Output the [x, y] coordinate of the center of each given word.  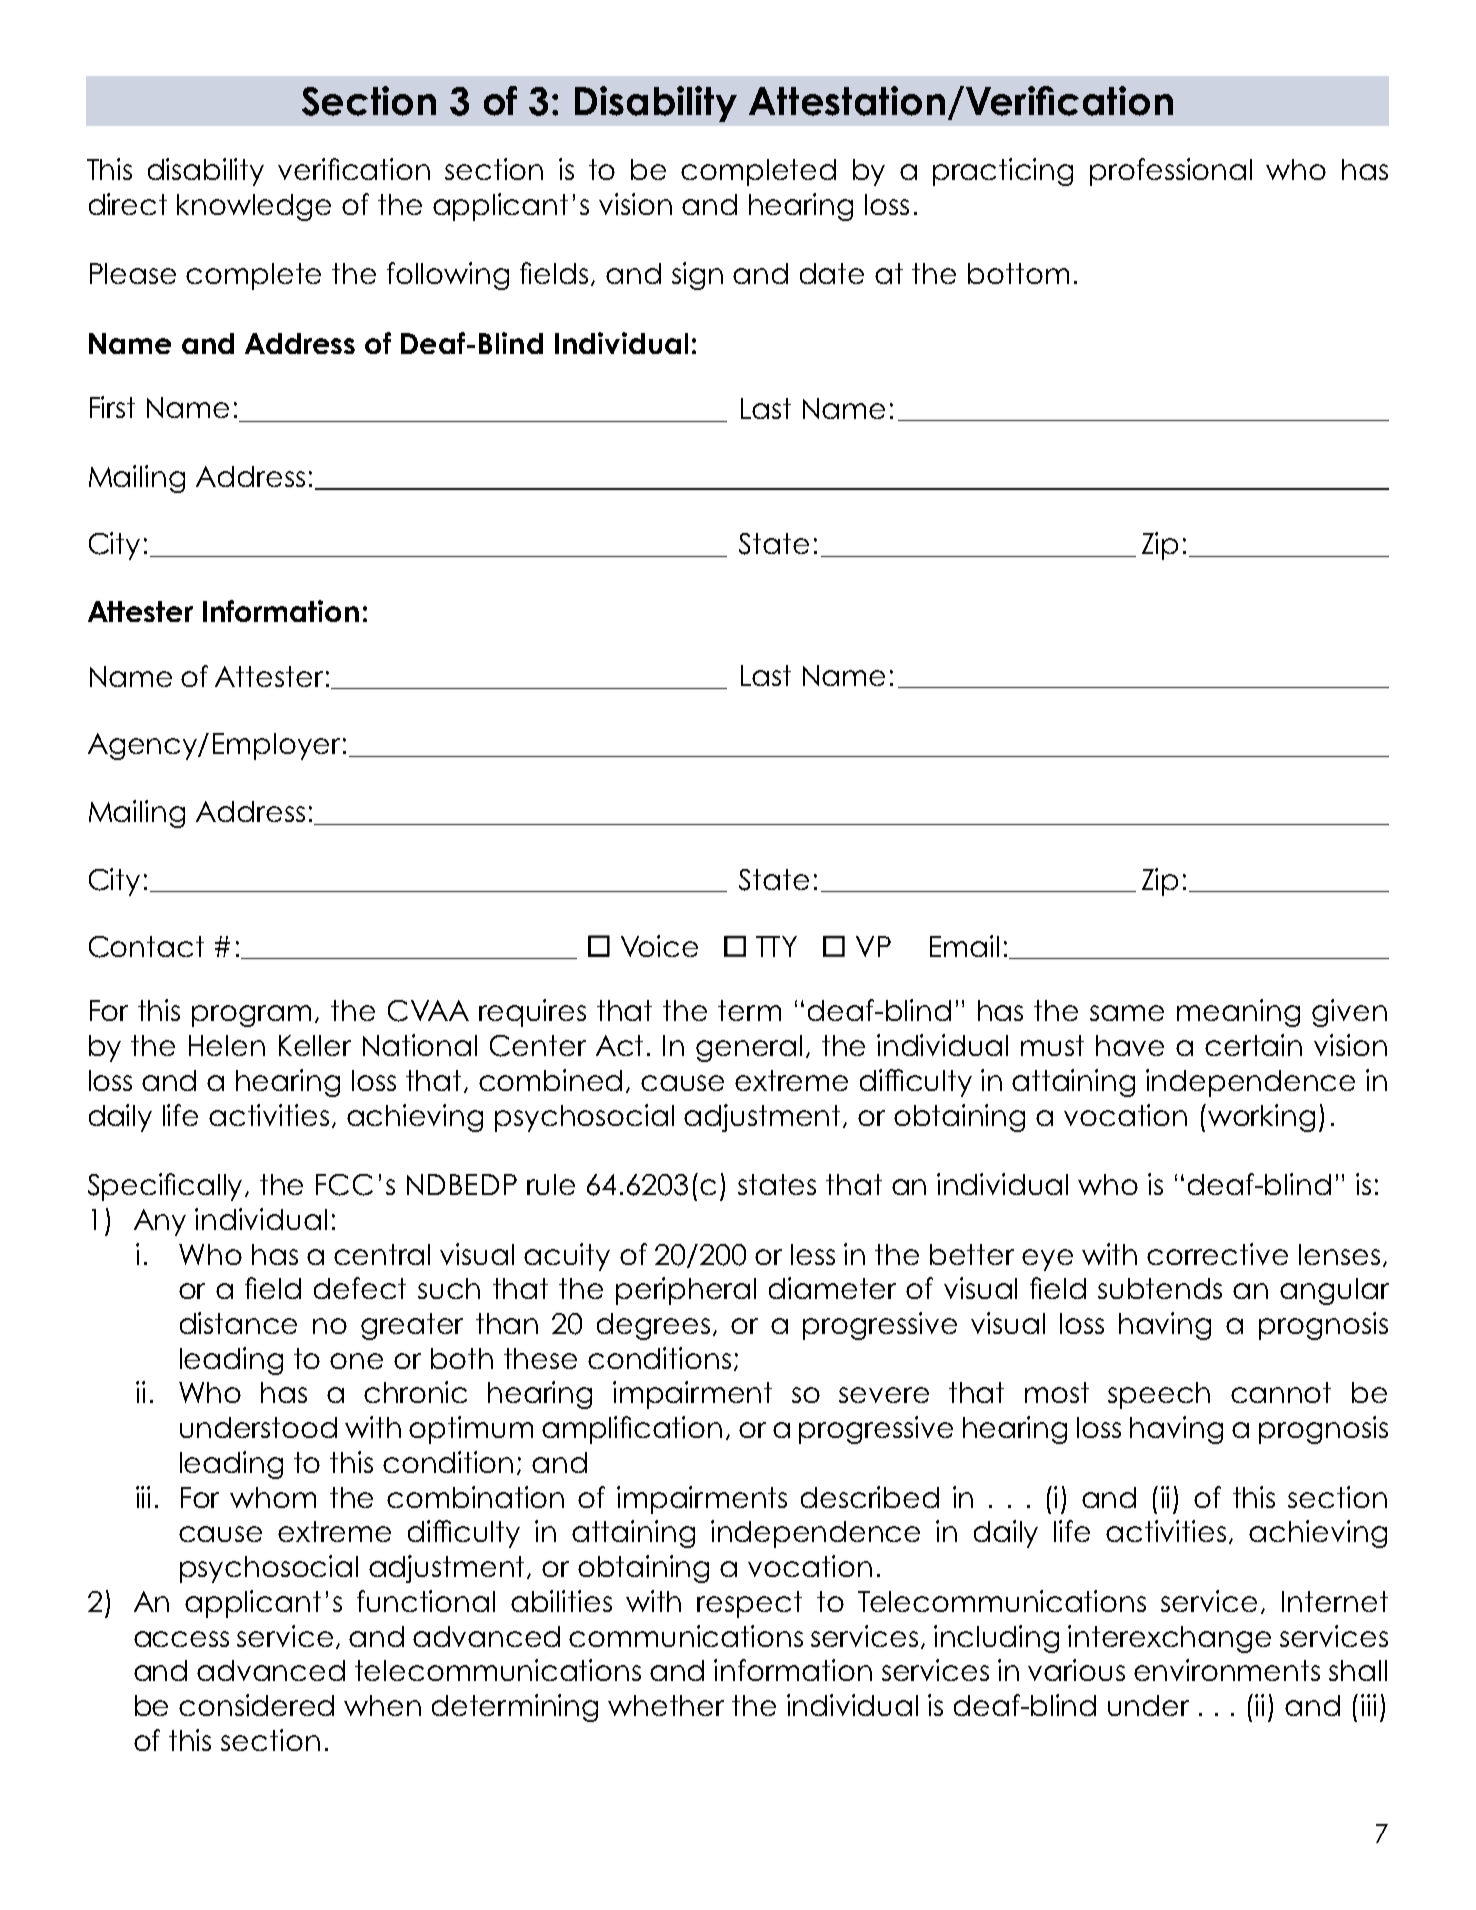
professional [1171, 172]
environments [1227, 1670]
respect [749, 1604]
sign [697, 276]
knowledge [254, 207]
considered [256, 1705]
